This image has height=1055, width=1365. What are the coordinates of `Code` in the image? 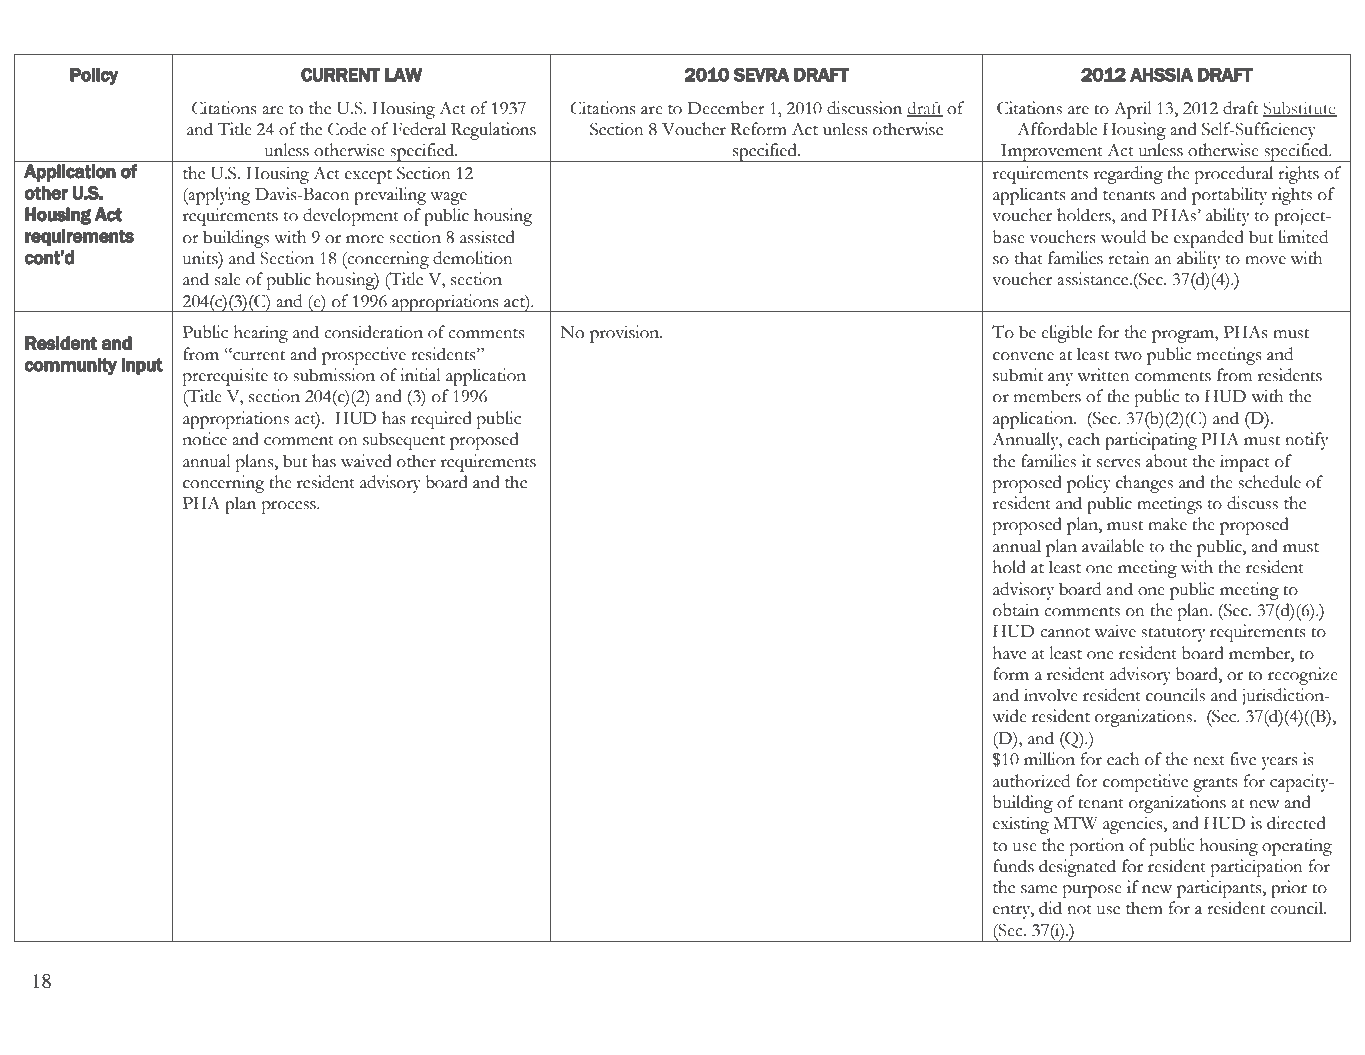 It's located at (347, 129).
